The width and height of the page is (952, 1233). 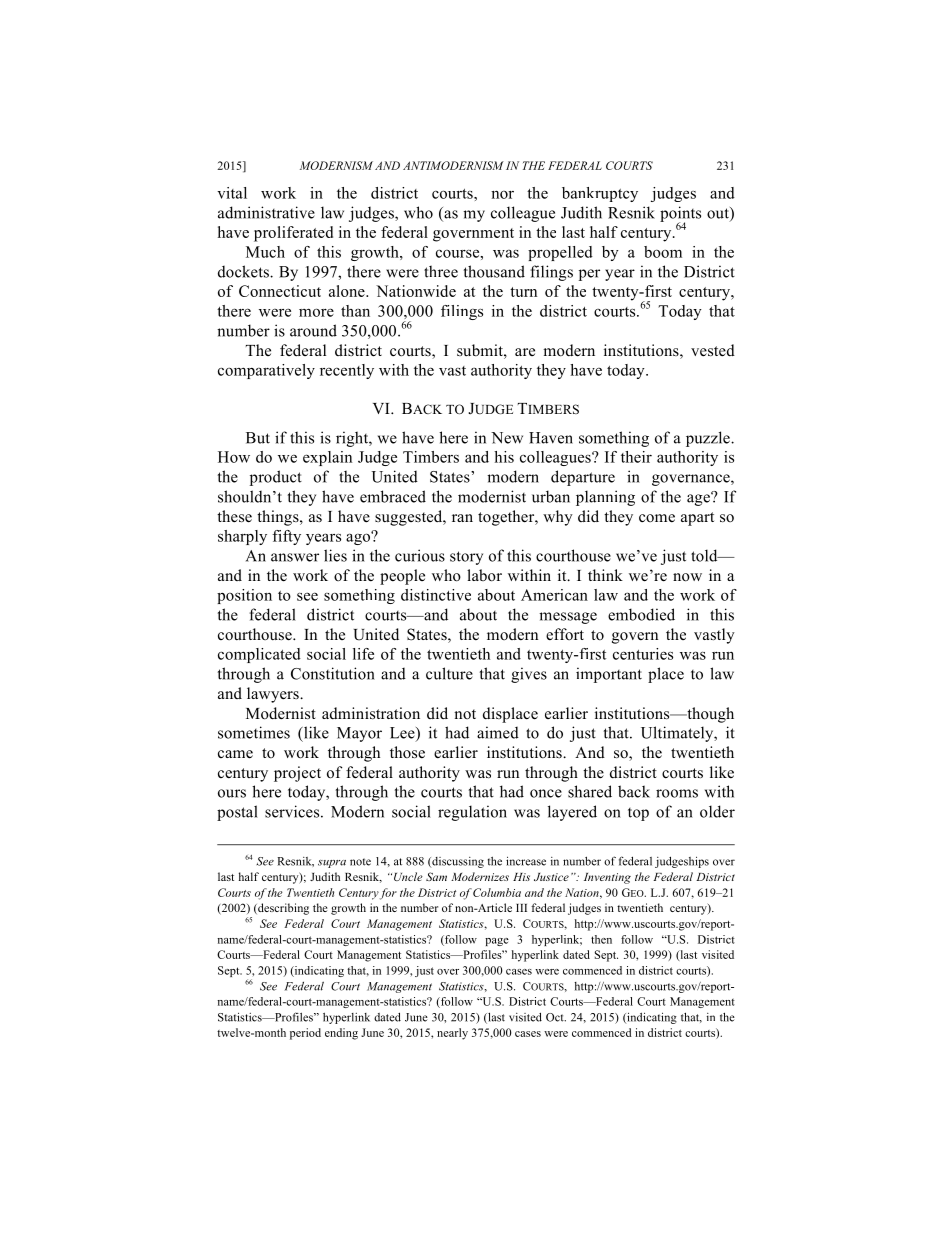 I want to click on nor, so click(x=502, y=194).
